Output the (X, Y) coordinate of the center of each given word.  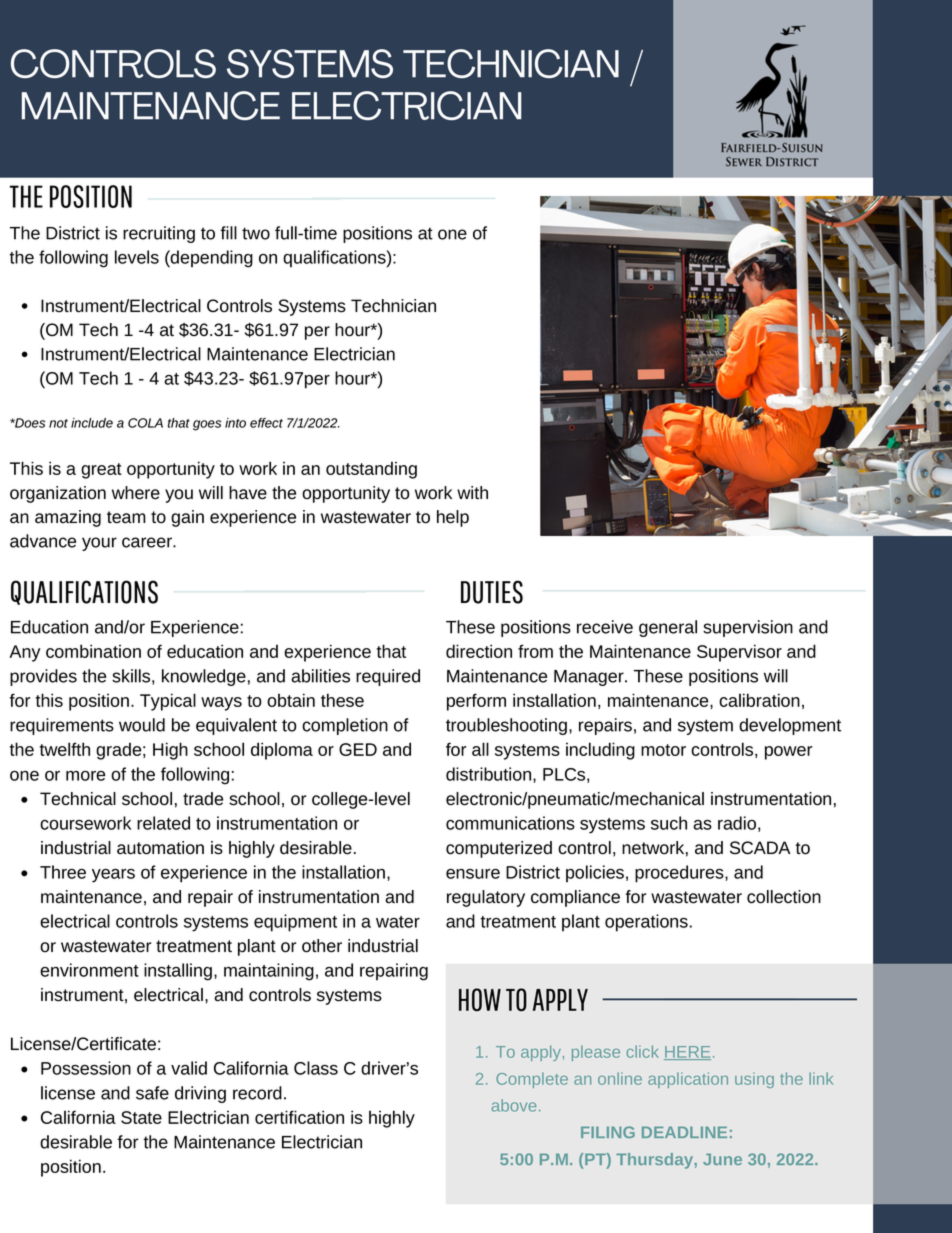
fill (228, 233)
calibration (759, 700)
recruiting (159, 234)
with (472, 492)
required (388, 677)
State (141, 1117)
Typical (168, 702)
